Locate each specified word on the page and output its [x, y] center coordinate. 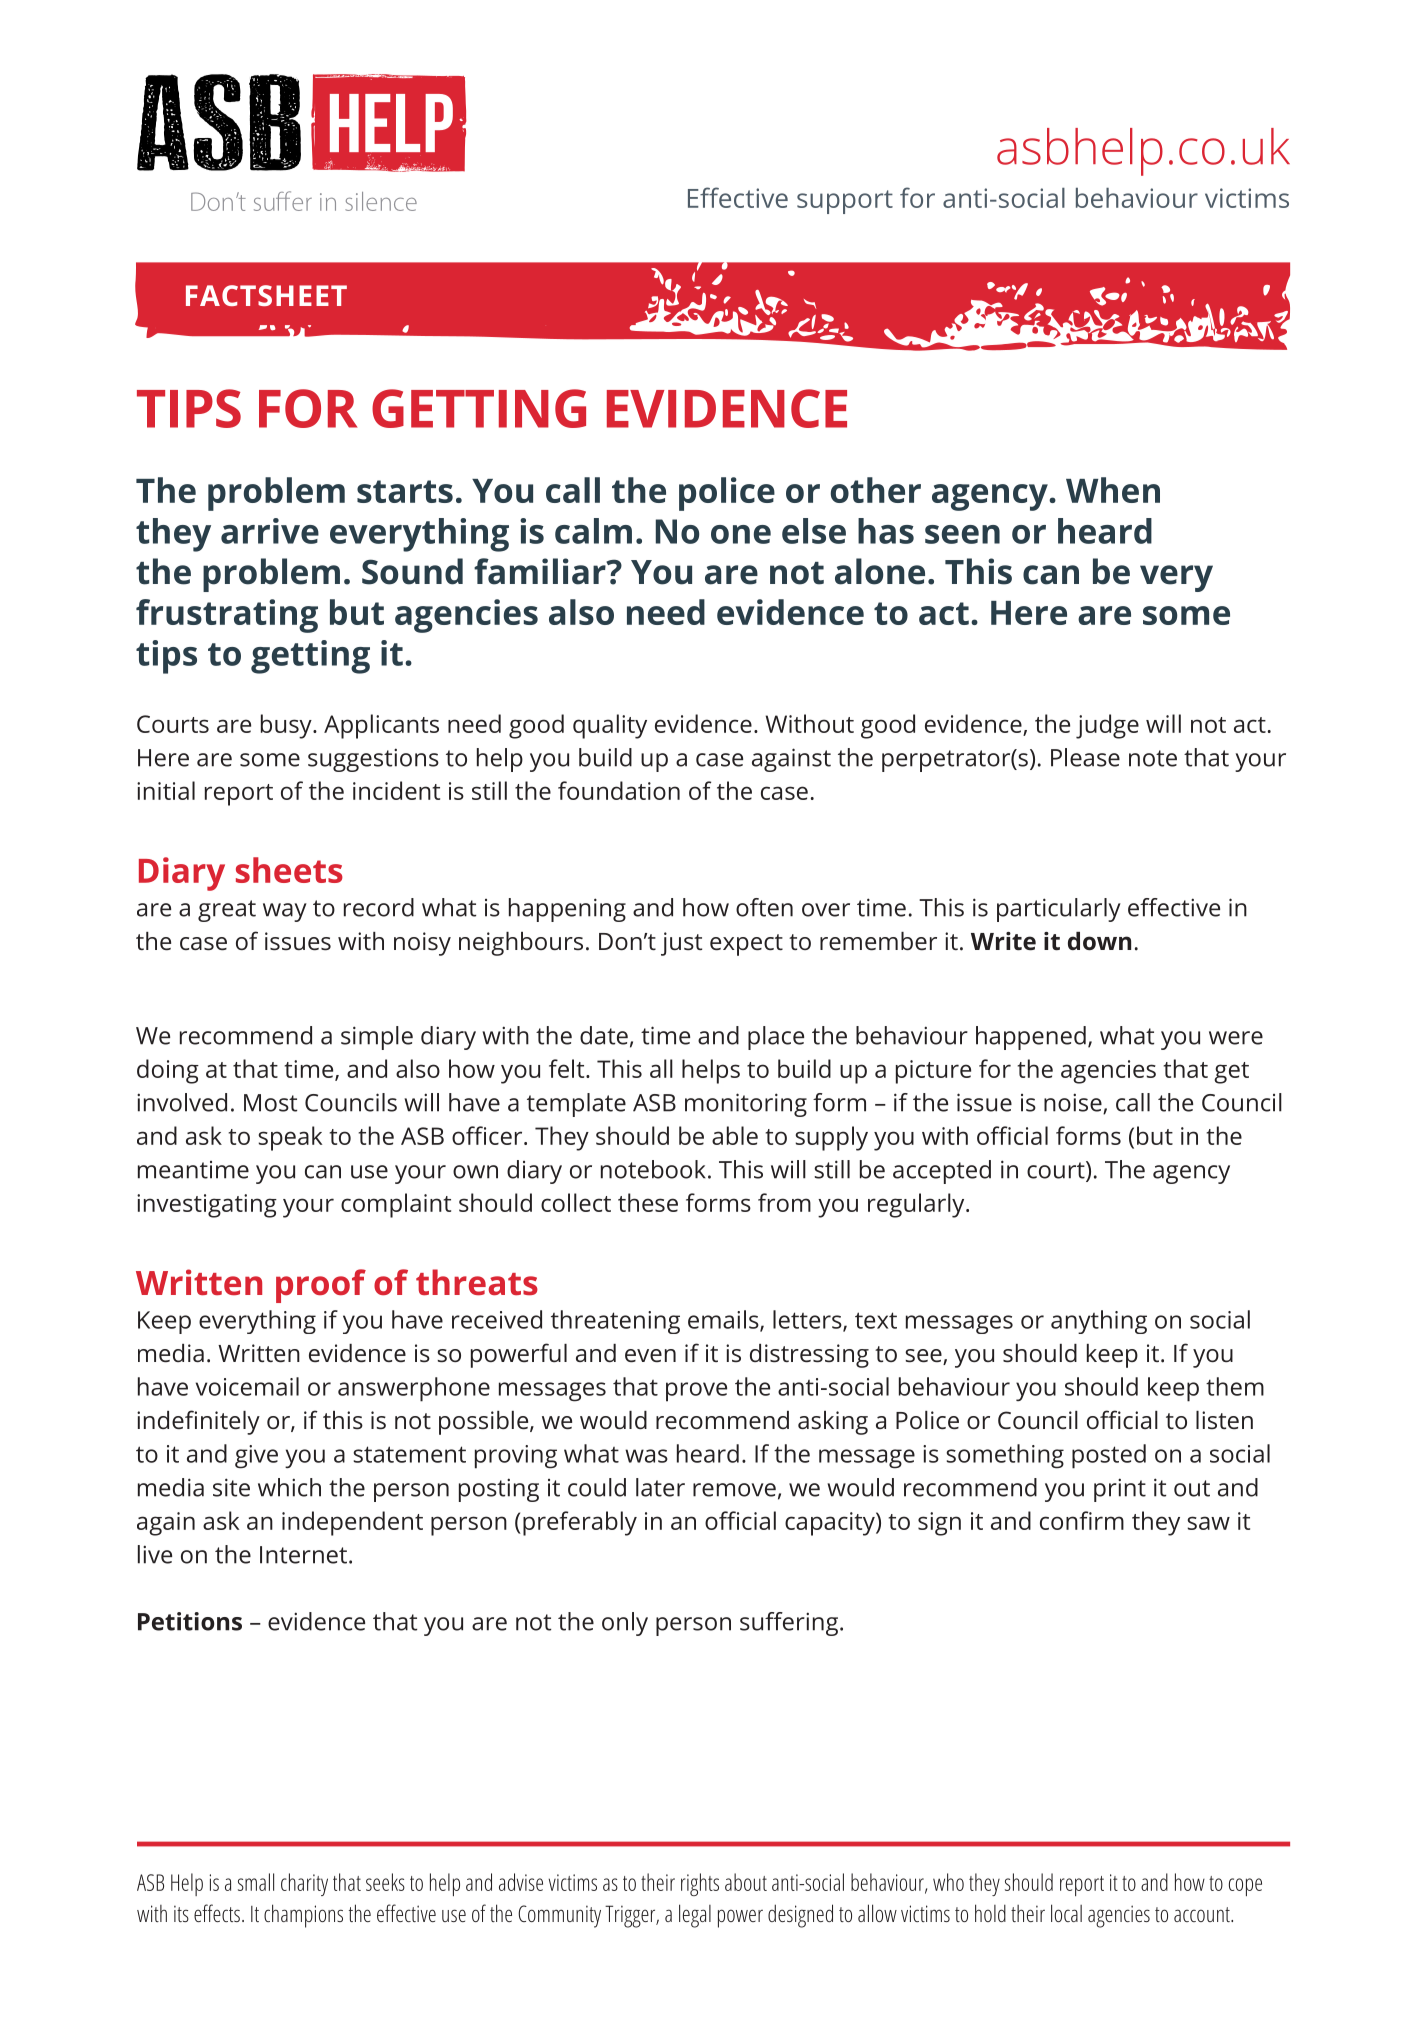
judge [1107, 726]
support [845, 202]
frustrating [227, 616]
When [1113, 490]
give [256, 1457]
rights [700, 1884]
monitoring [746, 1105]
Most [270, 1103]
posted [1109, 1456]
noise [1074, 1103]
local [1066, 1913]
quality [610, 726]
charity [304, 1884]
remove [734, 1490]
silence [381, 201]
